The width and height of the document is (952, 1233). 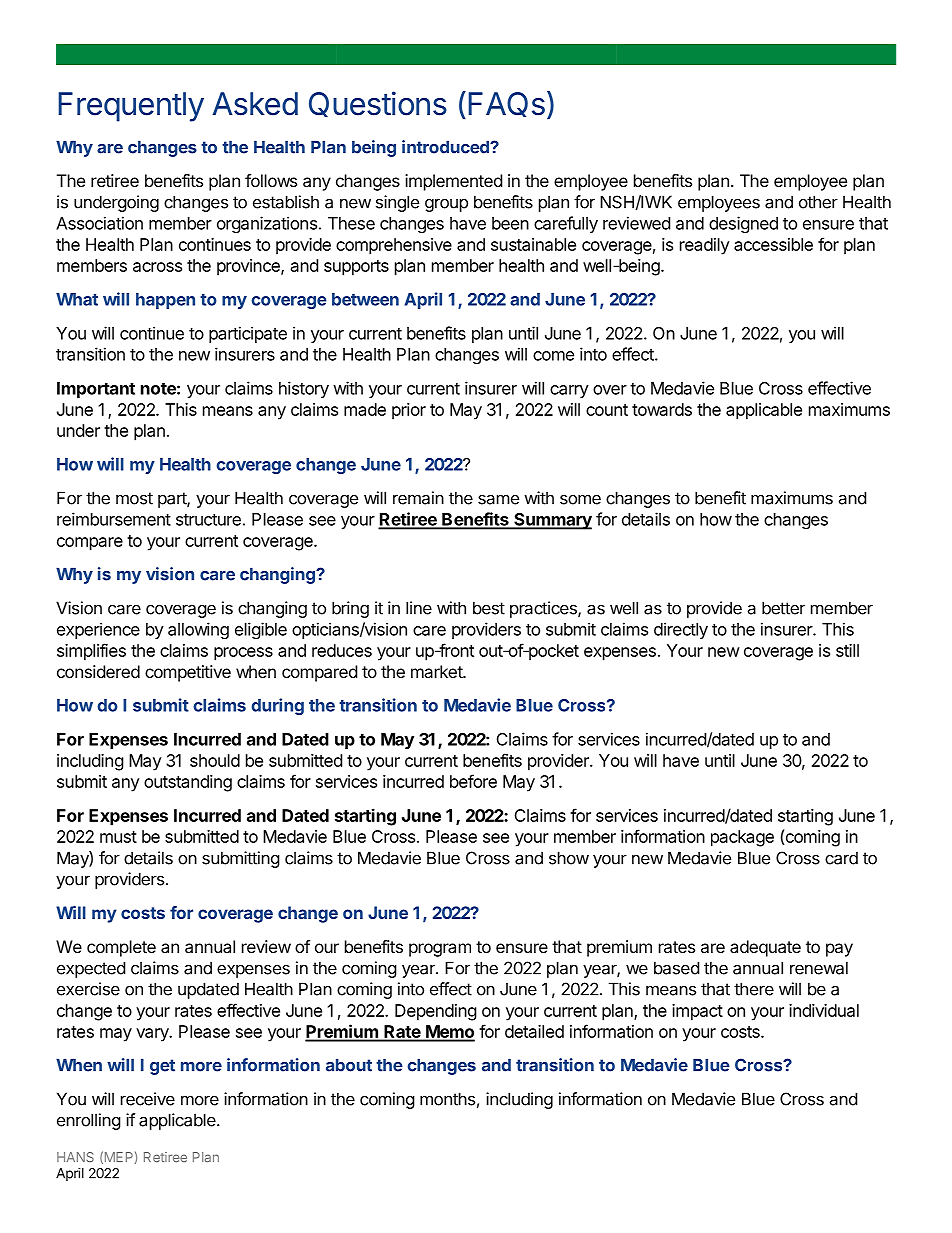 I want to click on towards, so click(x=662, y=409).
